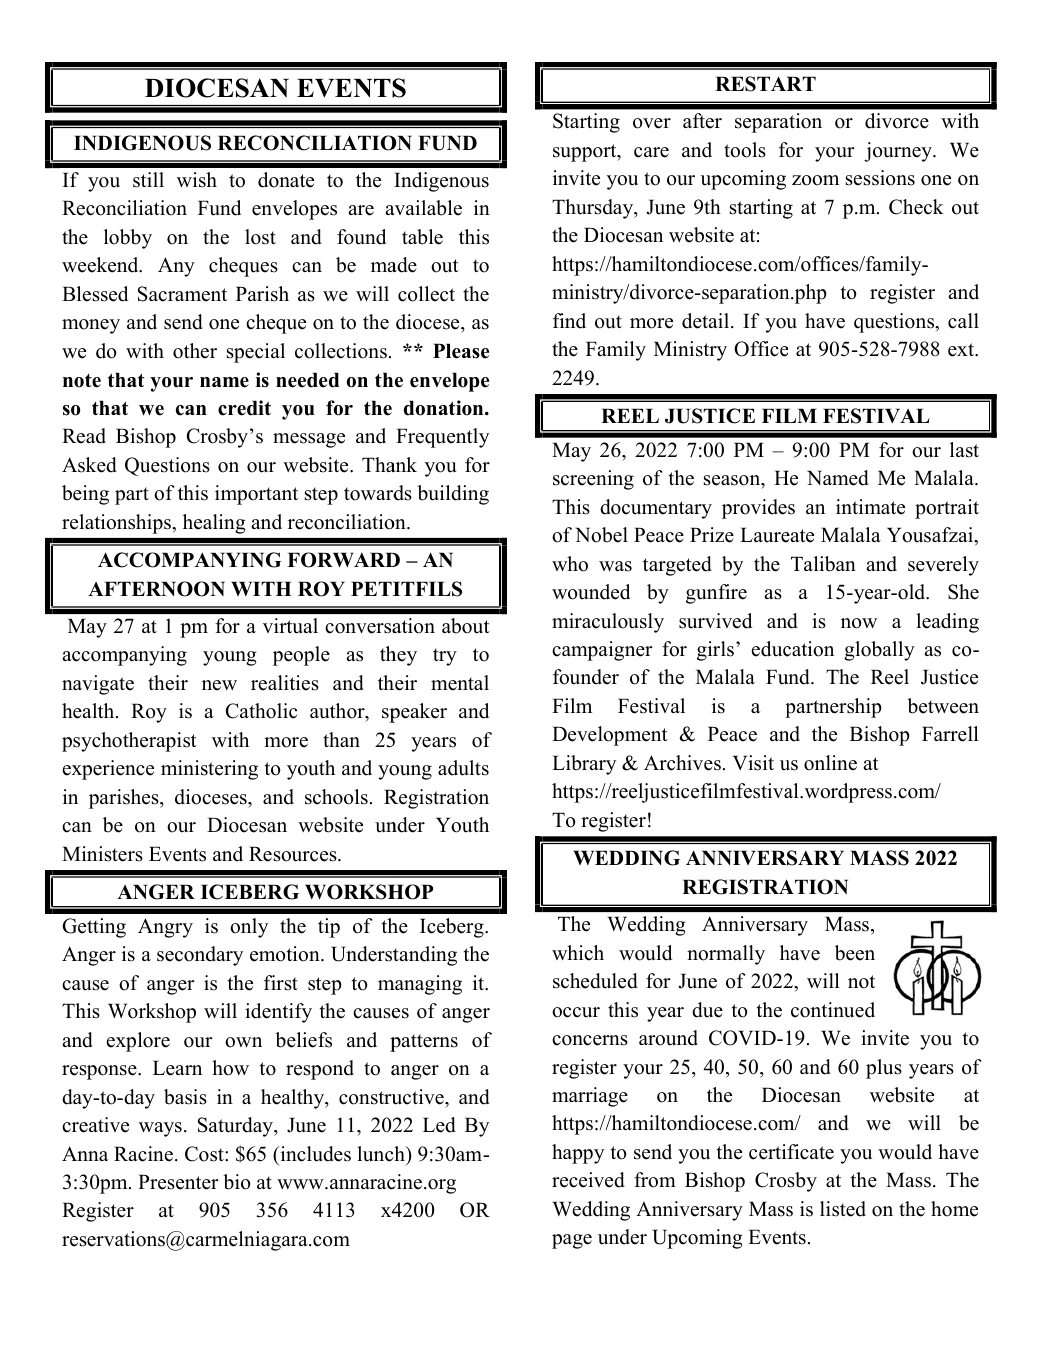  I want to click on Library, so click(584, 765).
